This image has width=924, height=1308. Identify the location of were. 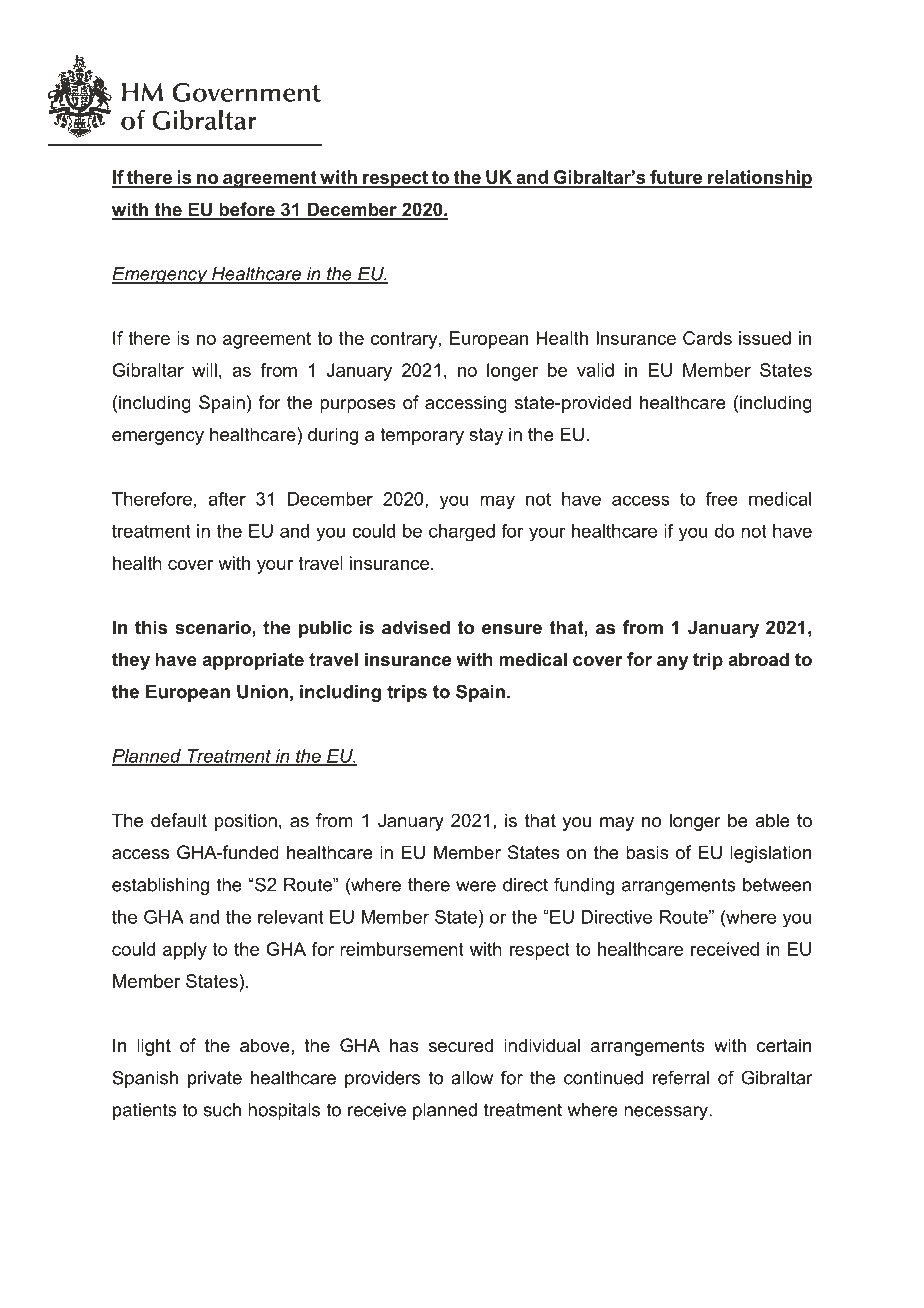
(476, 886).
